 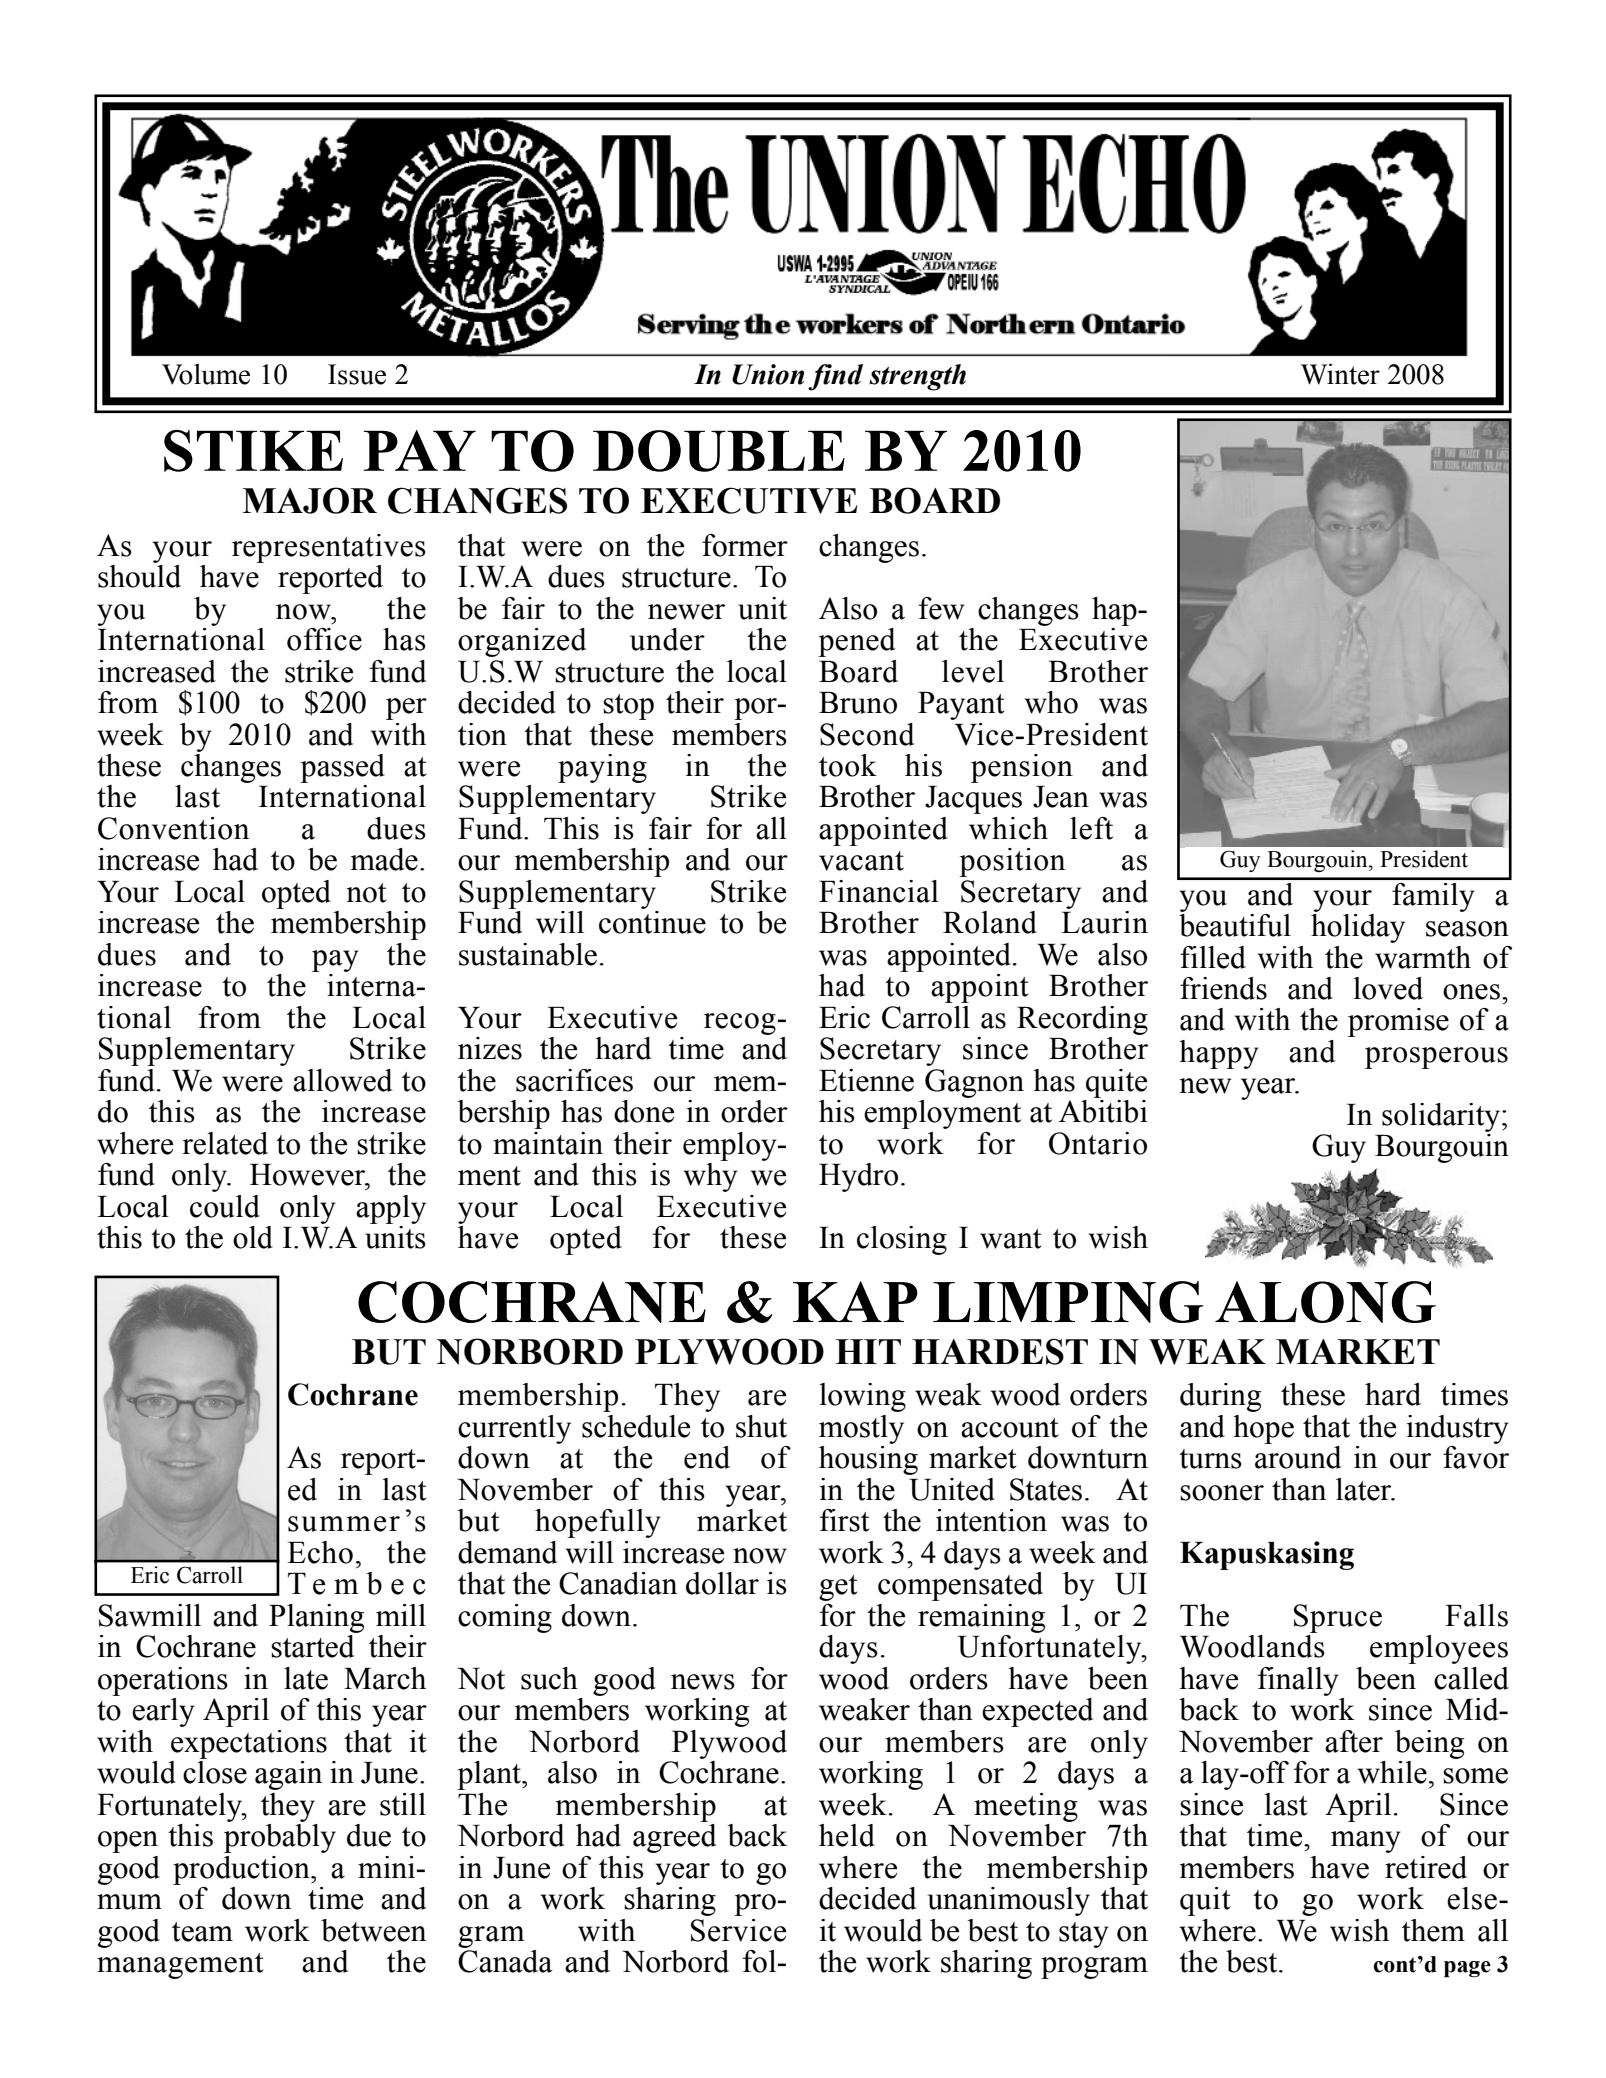 I want to click on held, so click(x=847, y=1835).
